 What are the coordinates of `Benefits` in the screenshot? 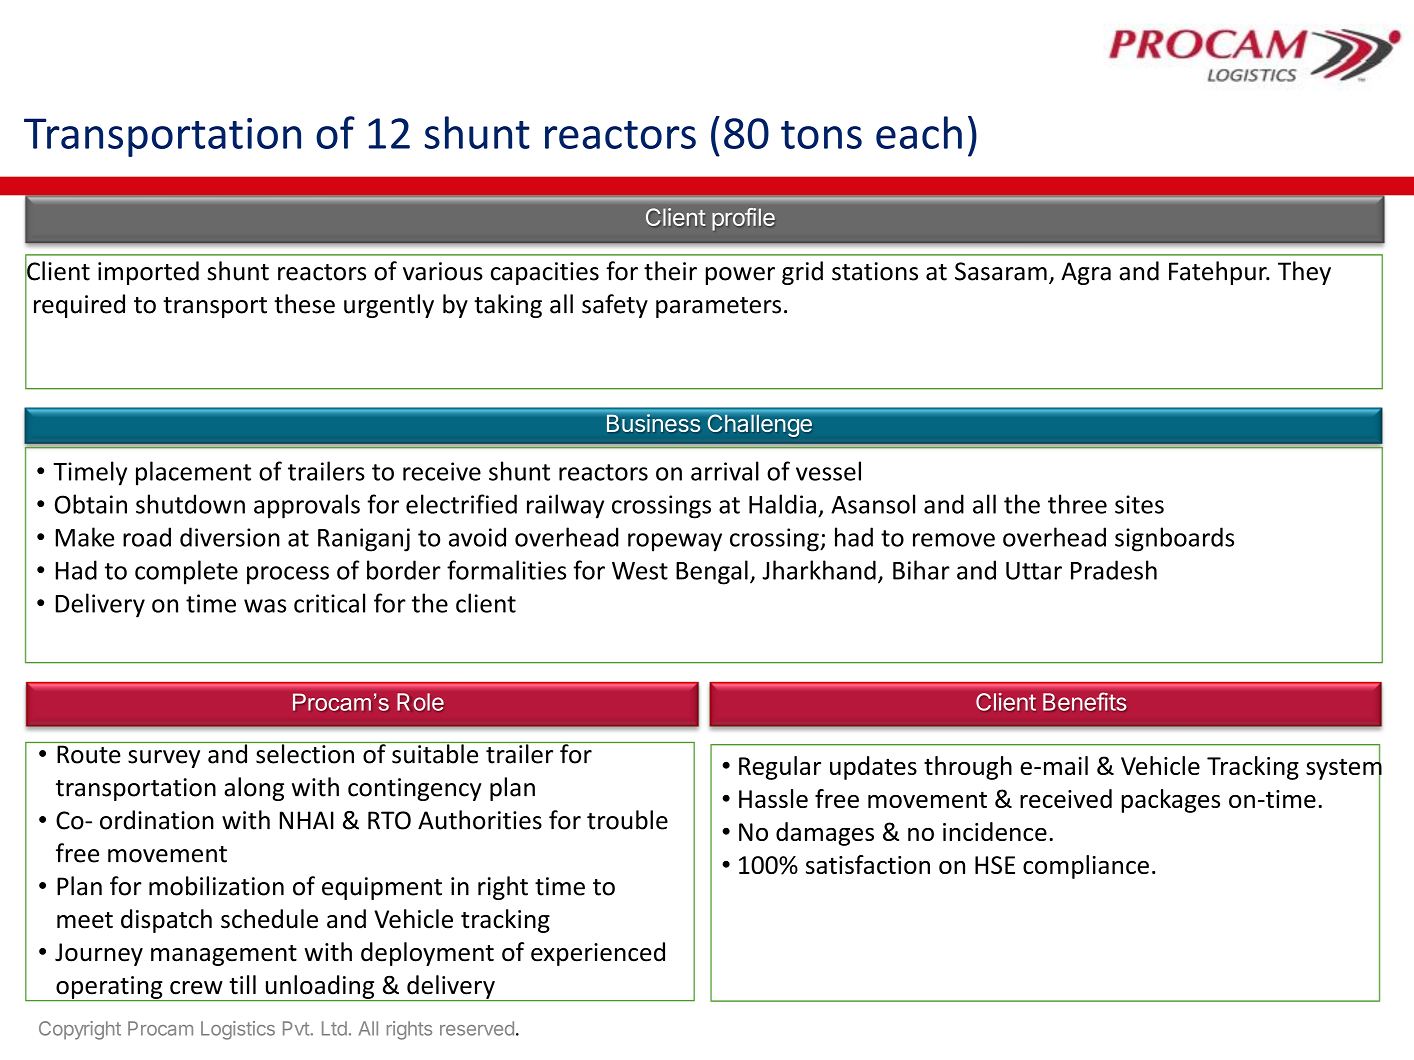 It's located at (1084, 701).
